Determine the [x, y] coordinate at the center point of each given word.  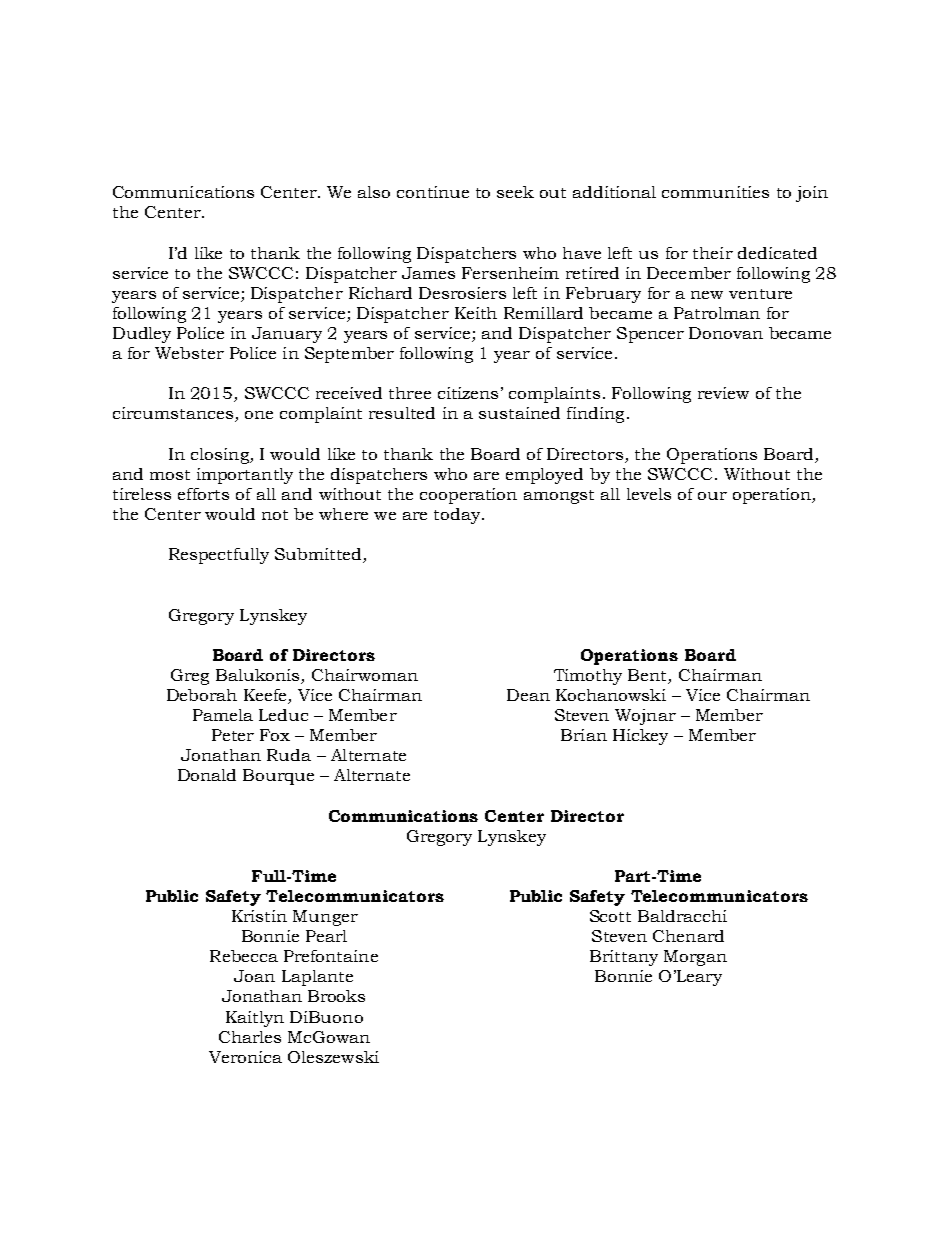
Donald [207, 775]
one [259, 415]
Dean [528, 695]
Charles [250, 1037]
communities [715, 192]
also [374, 192]
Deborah [202, 695]
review [723, 393]
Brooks [336, 996]
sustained [519, 413]
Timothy [588, 677]
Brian [584, 735]
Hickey [640, 737]
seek [515, 192]
